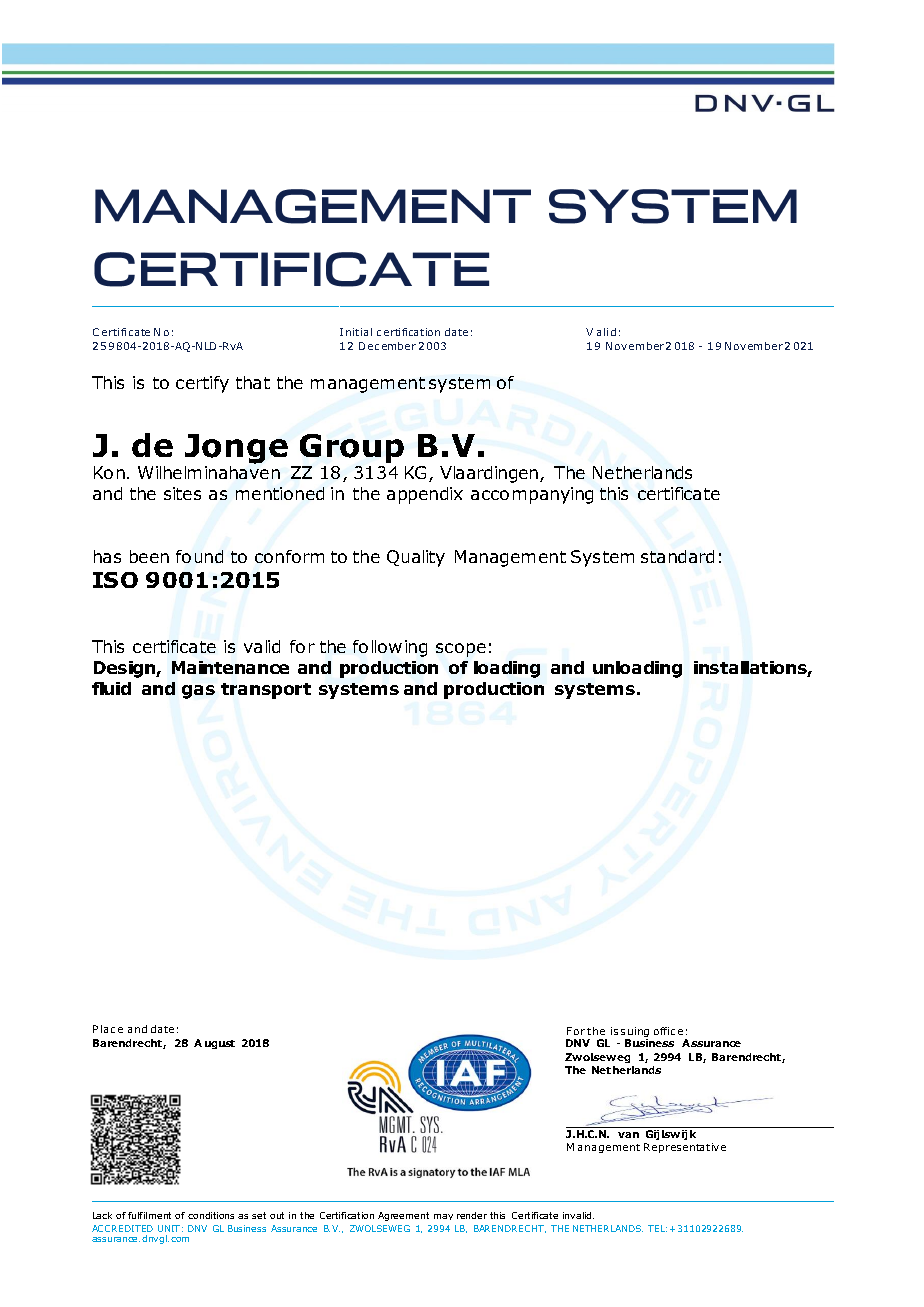 The image size is (924, 1307). Describe the element at coordinates (149, 1215) in the page. I see `fulfilment` at that location.
